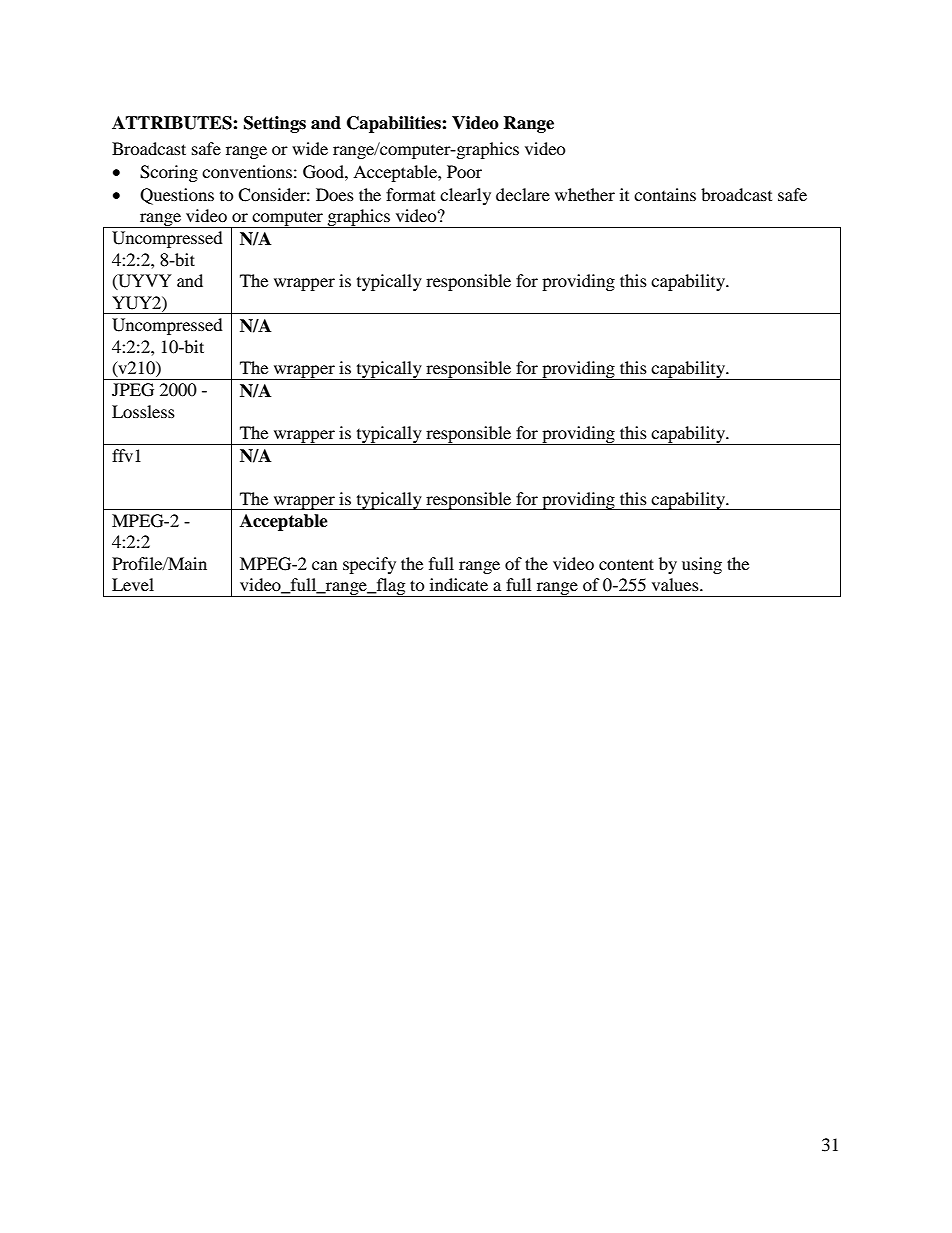 The image size is (952, 1233). What do you see at coordinates (665, 194) in the page?
I see `contains` at bounding box center [665, 194].
